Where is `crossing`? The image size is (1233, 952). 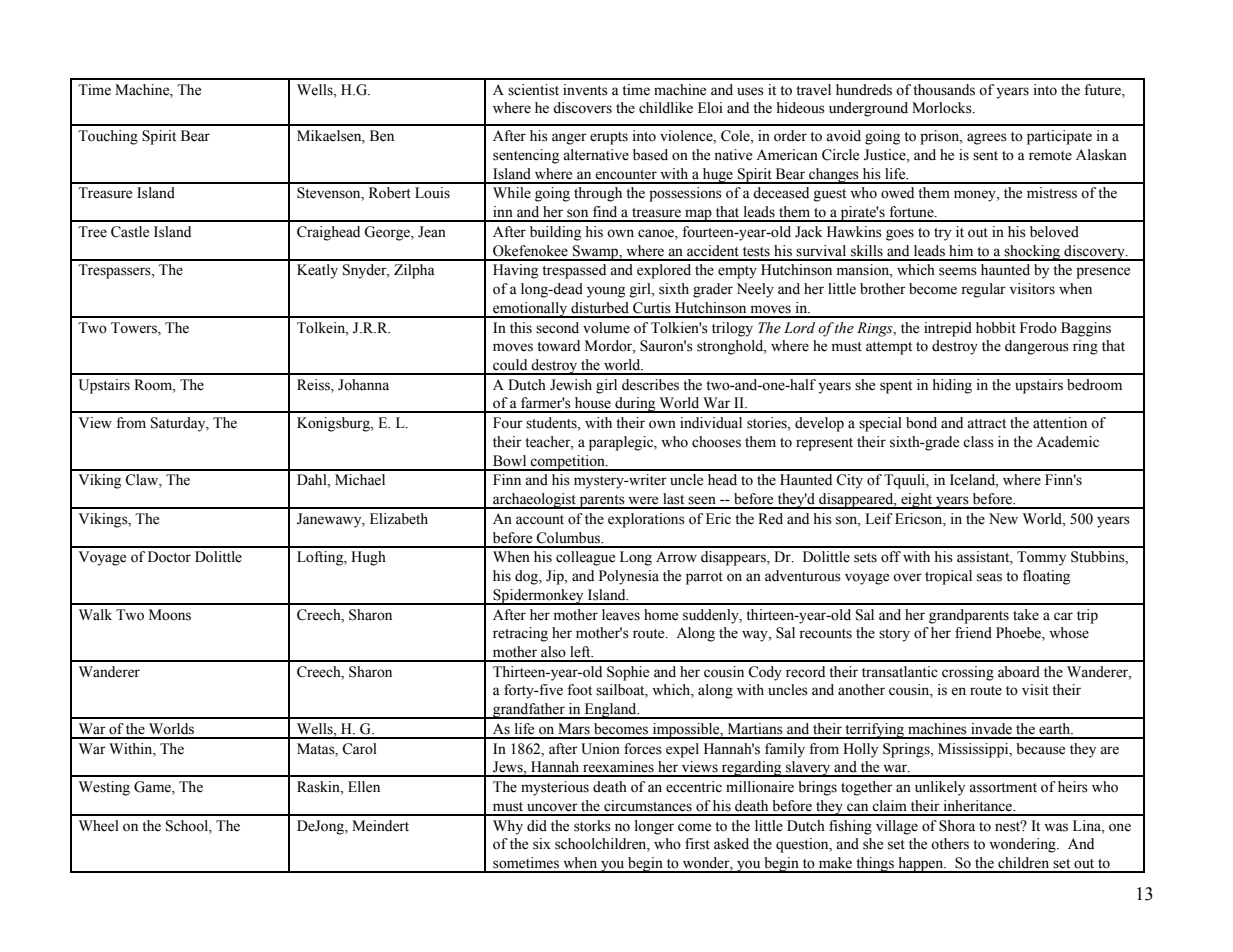
crossing is located at coordinates (968, 673).
